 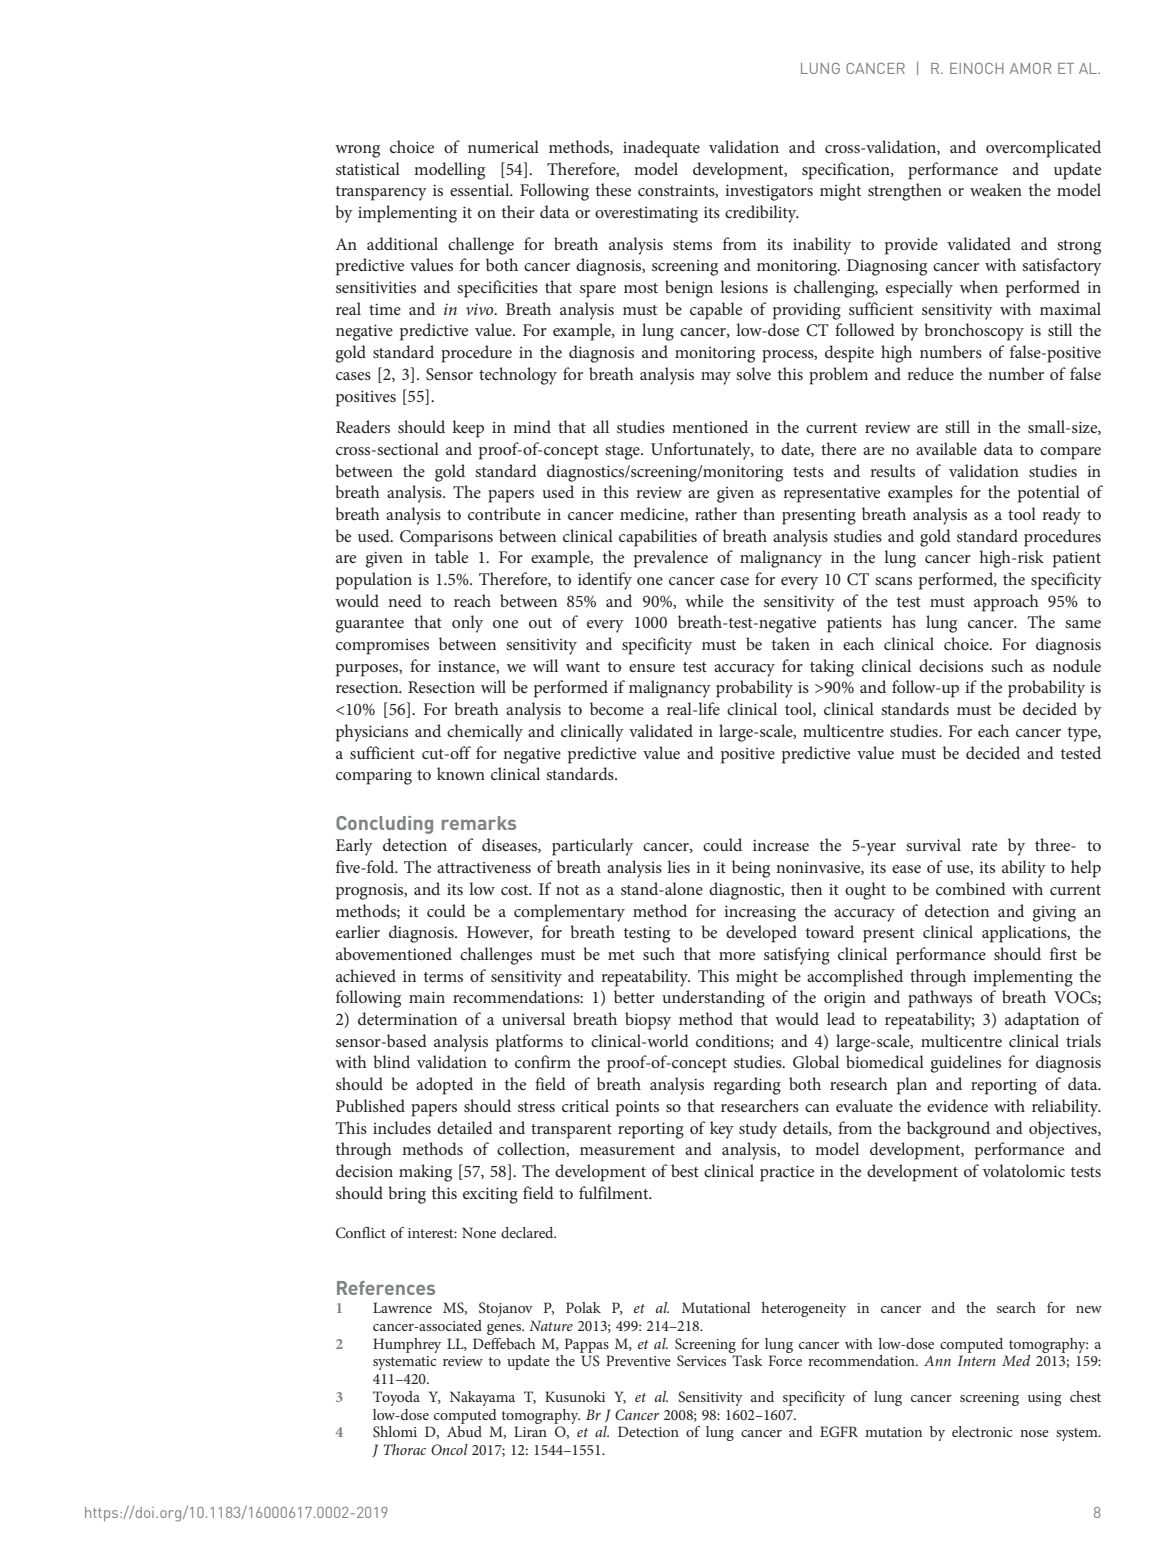 I want to click on ensure, so click(x=652, y=668).
